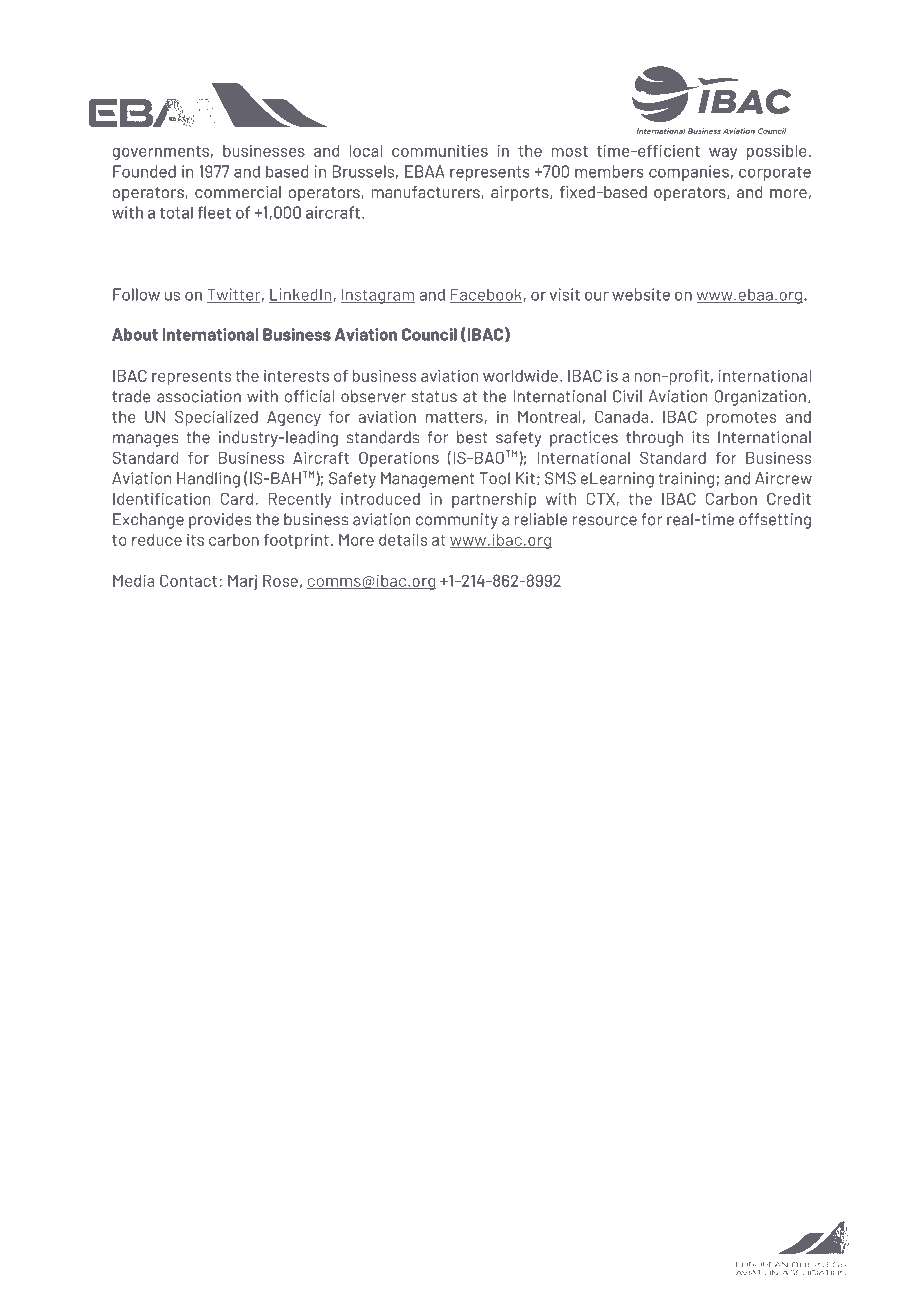  I want to click on way, so click(723, 154).
